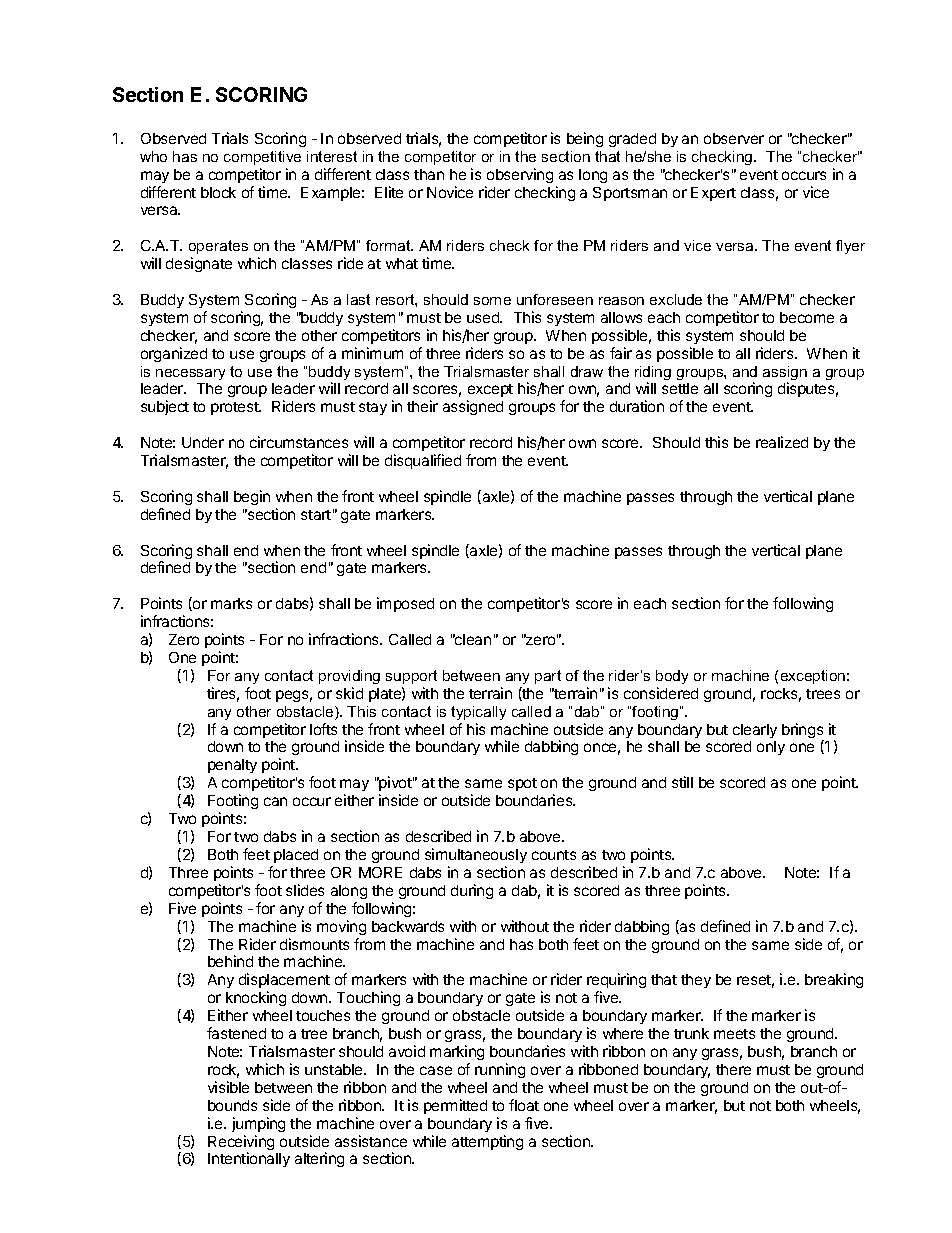 The height and width of the screenshot is (1233, 952). Describe the element at coordinates (782, 442) in the screenshot. I see `realized` at that location.
